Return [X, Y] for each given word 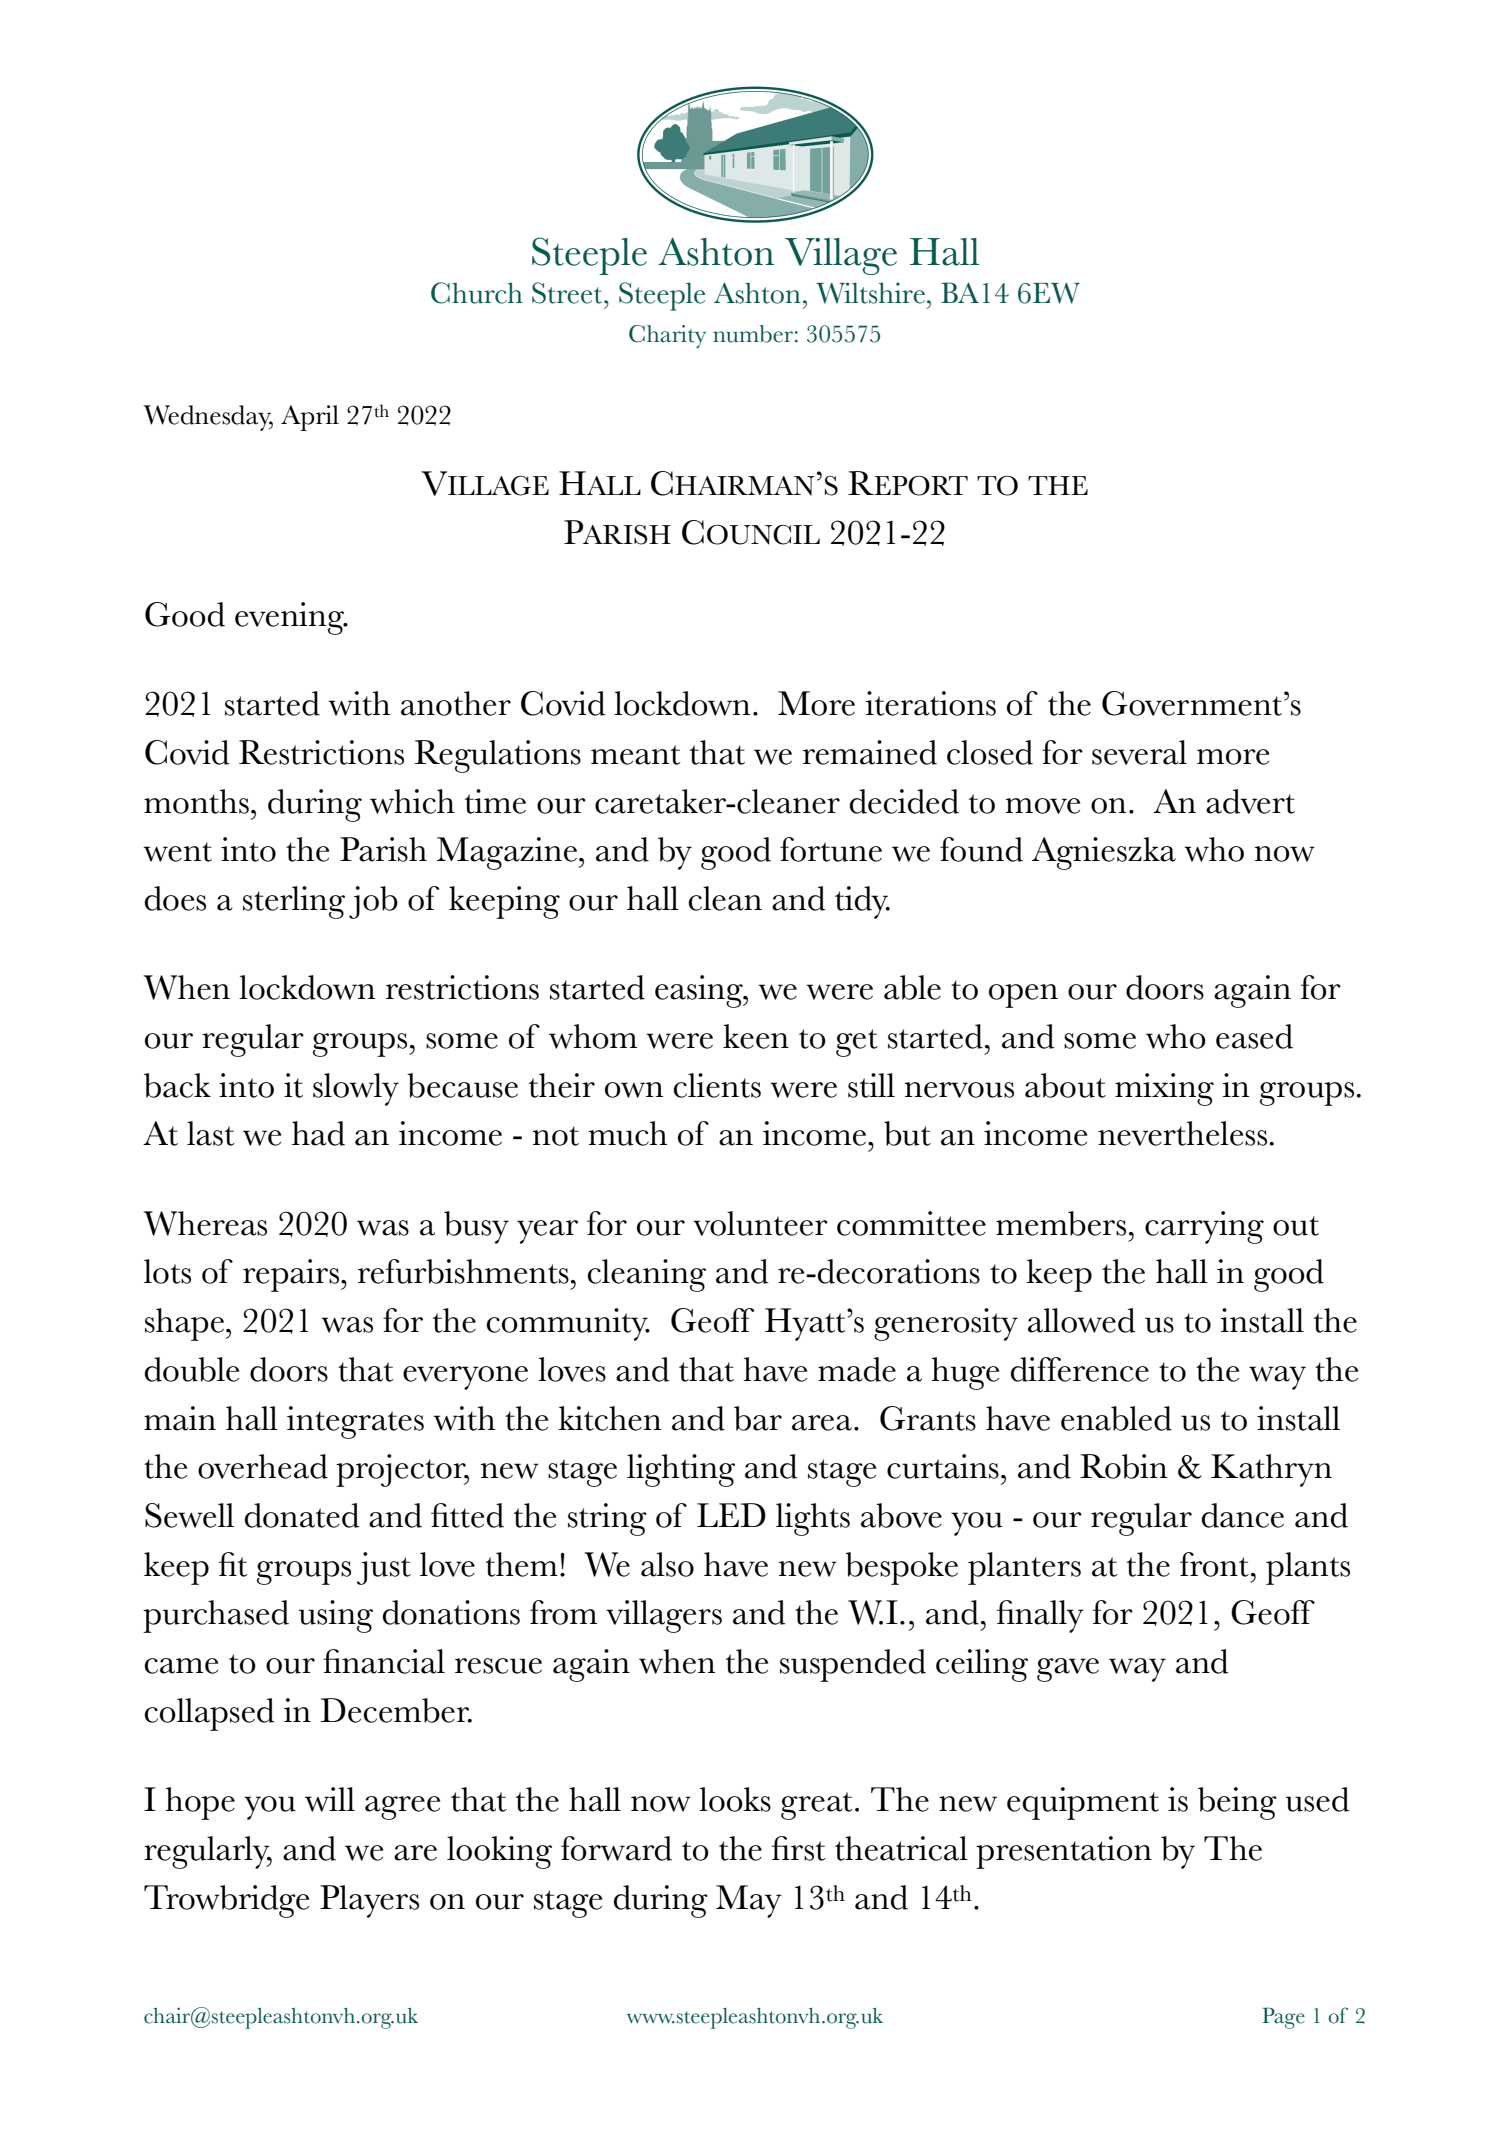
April [310, 418]
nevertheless [1184, 1133]
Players [369, 1901]
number [753, 334]
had [318, 1133]
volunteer [760, 1223]
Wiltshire [870, 293]
